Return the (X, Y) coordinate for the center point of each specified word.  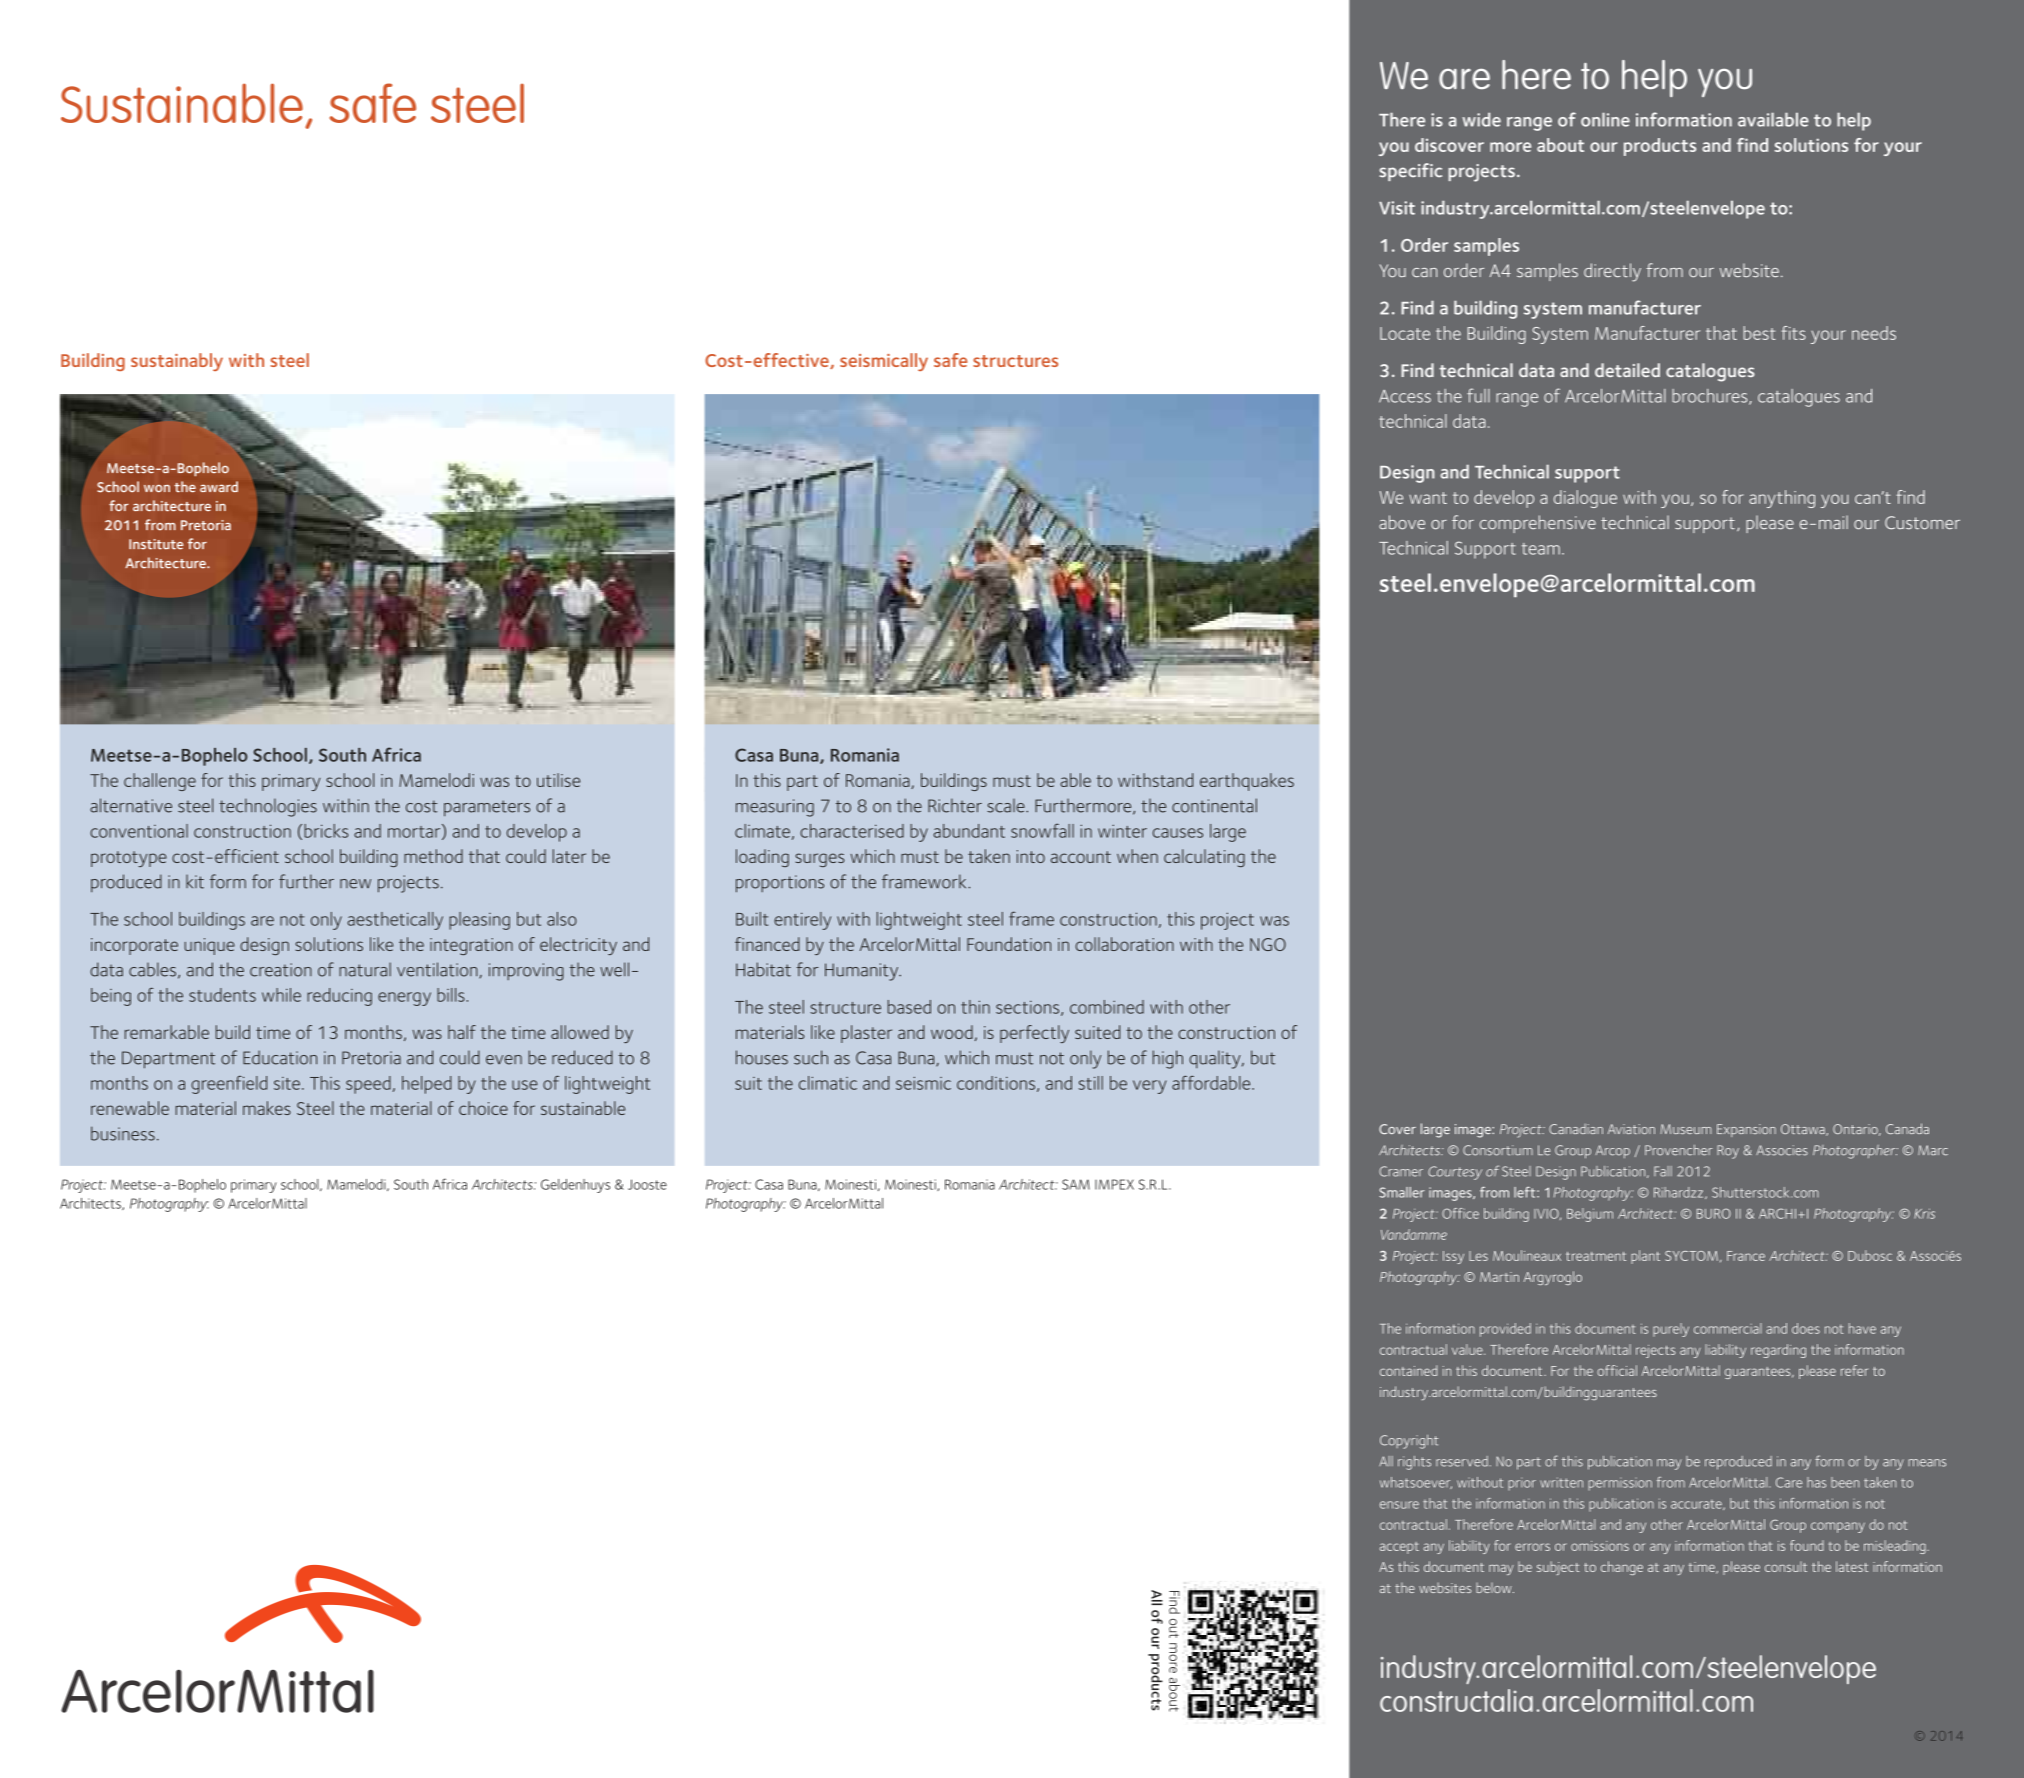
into (1031, 856)
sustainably (177, 362)
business (123, 1133)
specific (1410, 172)
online (1605, 120)
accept (1399, 1548)
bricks (326, 831)
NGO (1268, 944)
